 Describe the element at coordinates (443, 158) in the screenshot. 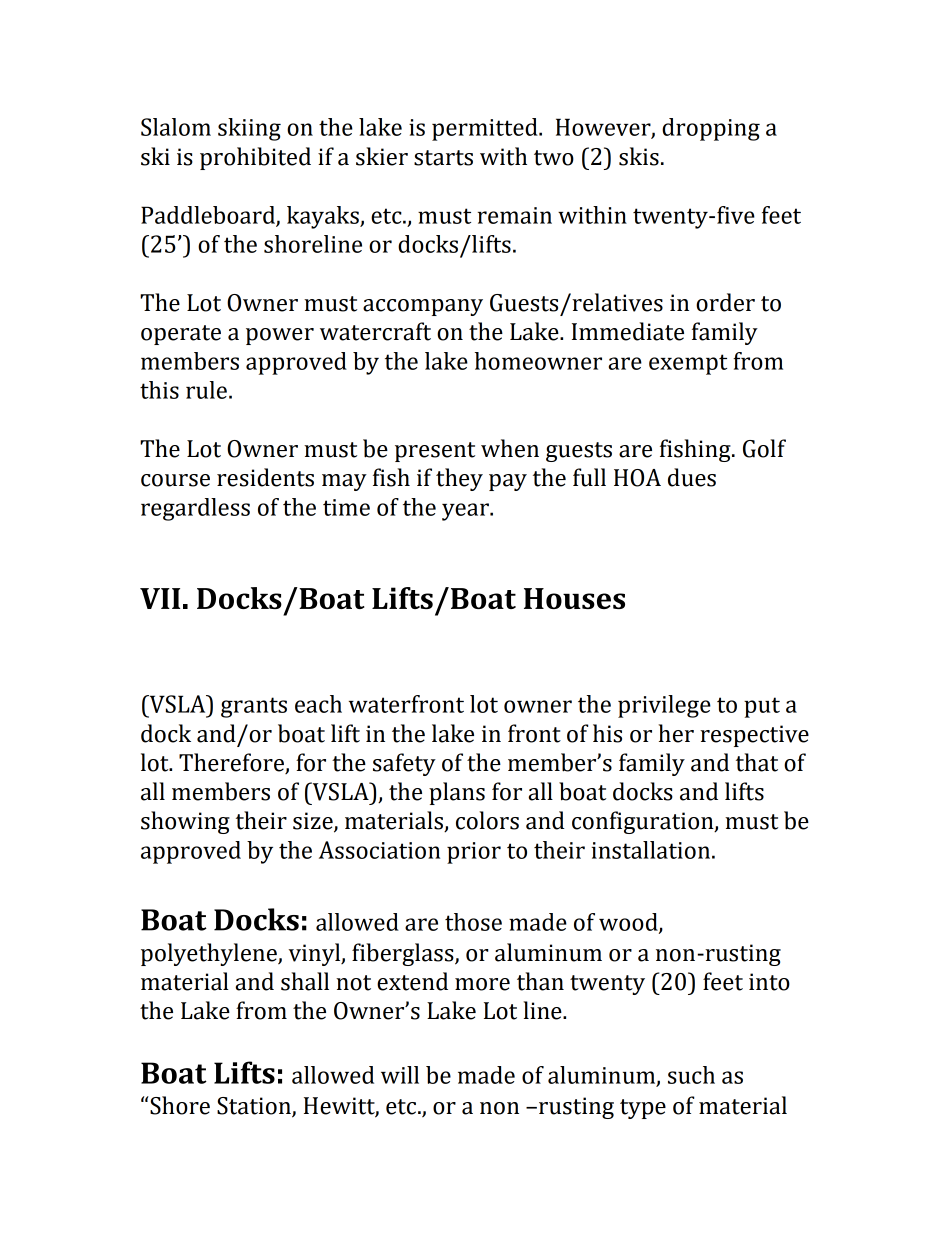

I see `starts` at that location.
